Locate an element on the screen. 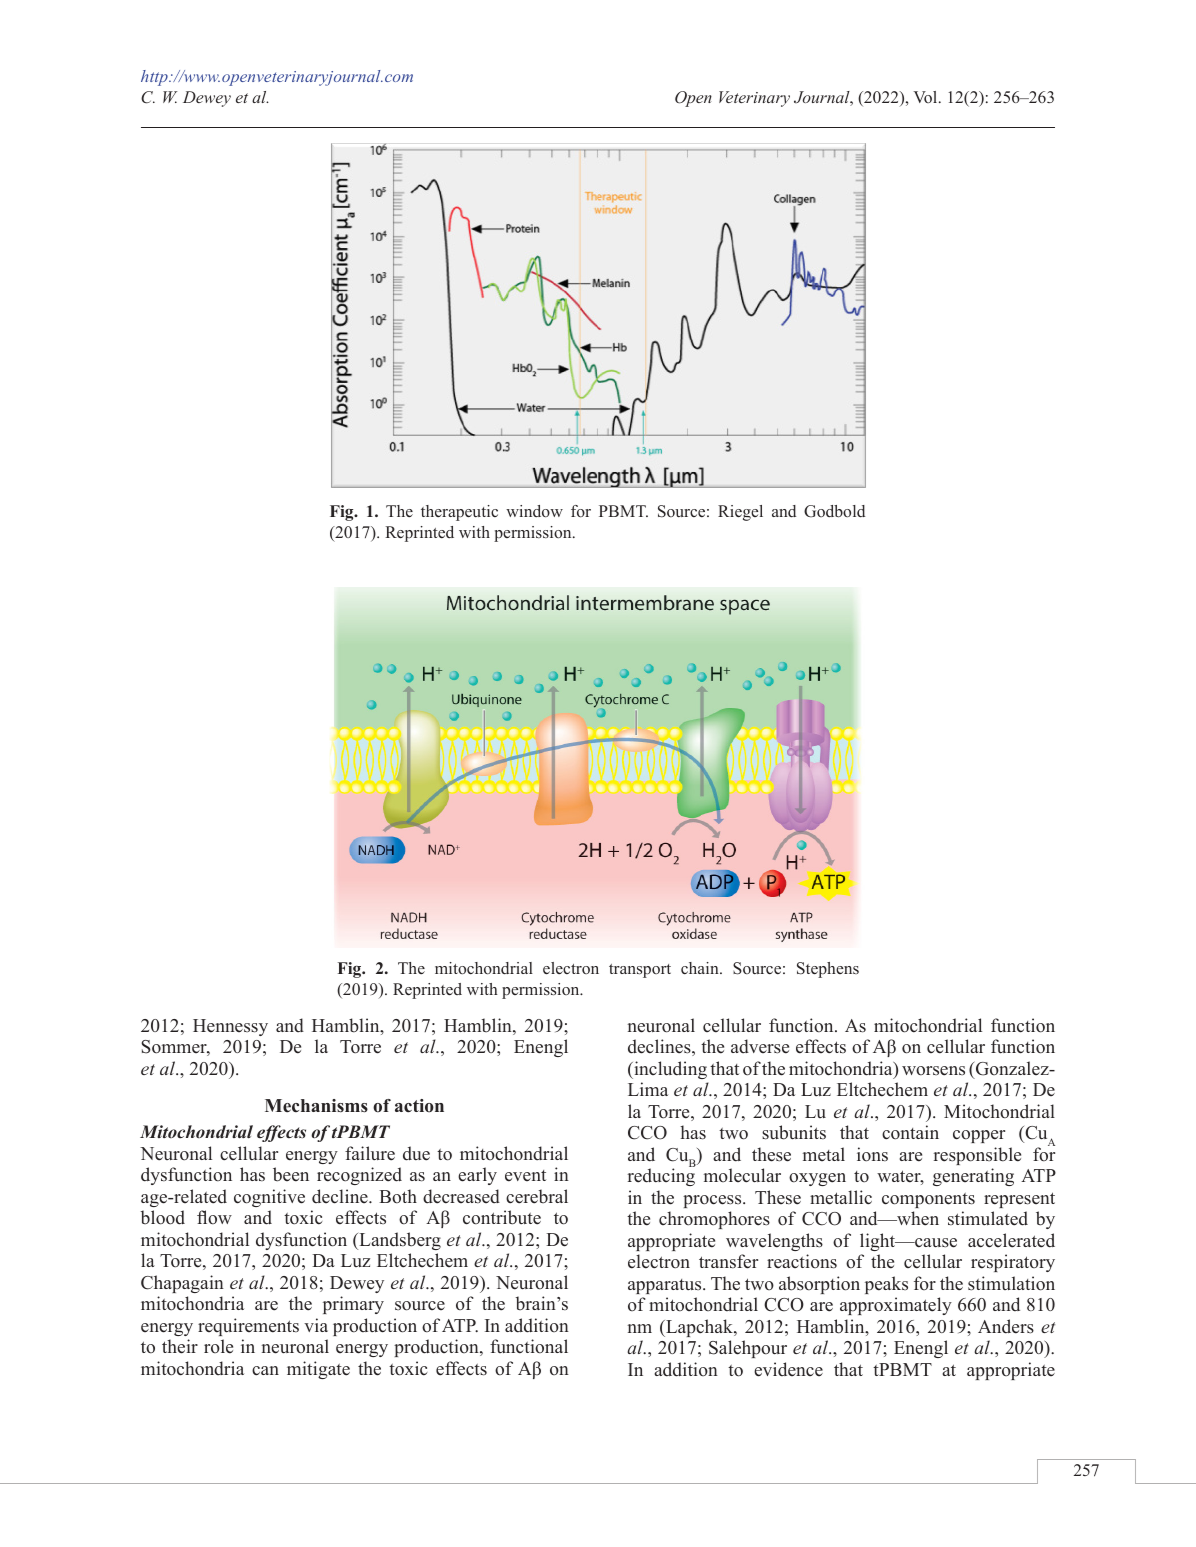 Image resolution: width=1196 pixels, height=1547 pixels. Vol is located at coordinates (926, 97).
